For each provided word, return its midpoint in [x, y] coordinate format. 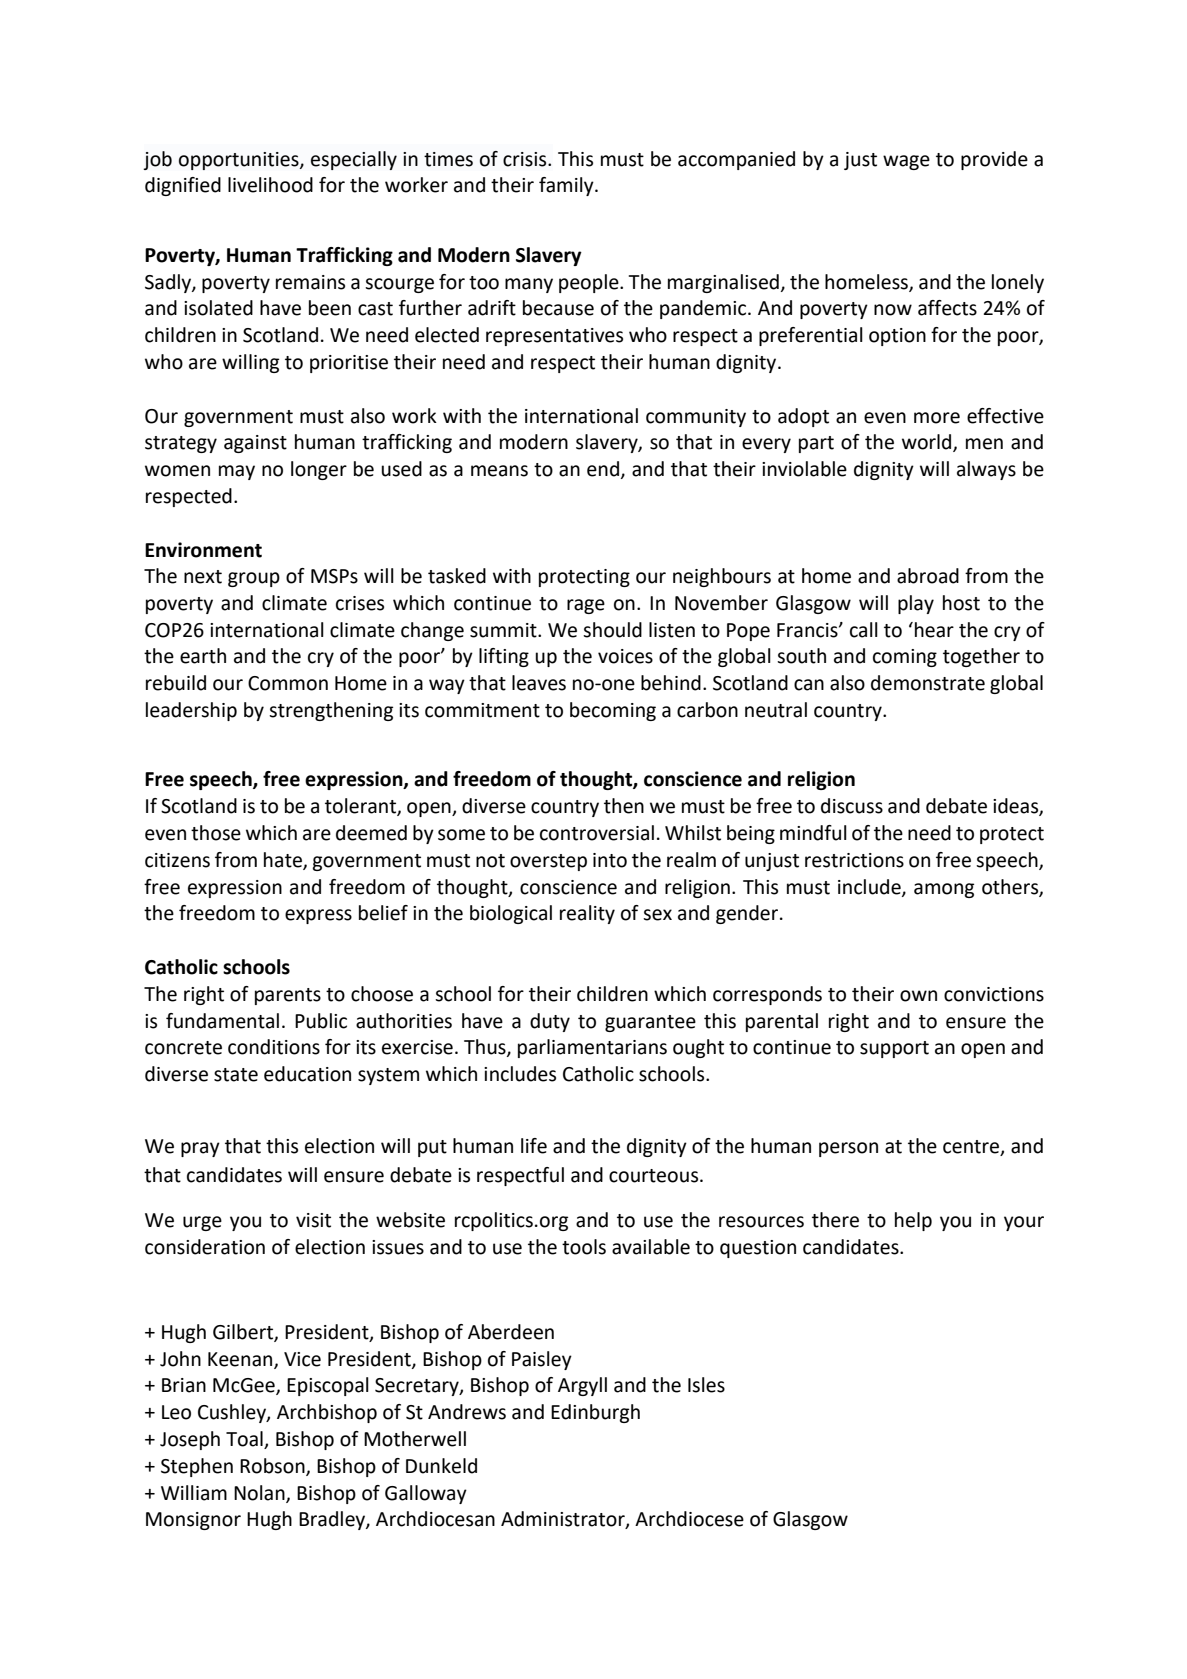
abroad [928, 576]
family [567, 186]
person [848, 1149]
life [534, 1146]
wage [906, 162]
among [944, 890]
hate [284, 860]
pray [200, 1149]
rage [586, 606]
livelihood [270, 185]
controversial [597, 833]
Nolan [260, 1493]
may [237, 472]
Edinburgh [595, 1413]
